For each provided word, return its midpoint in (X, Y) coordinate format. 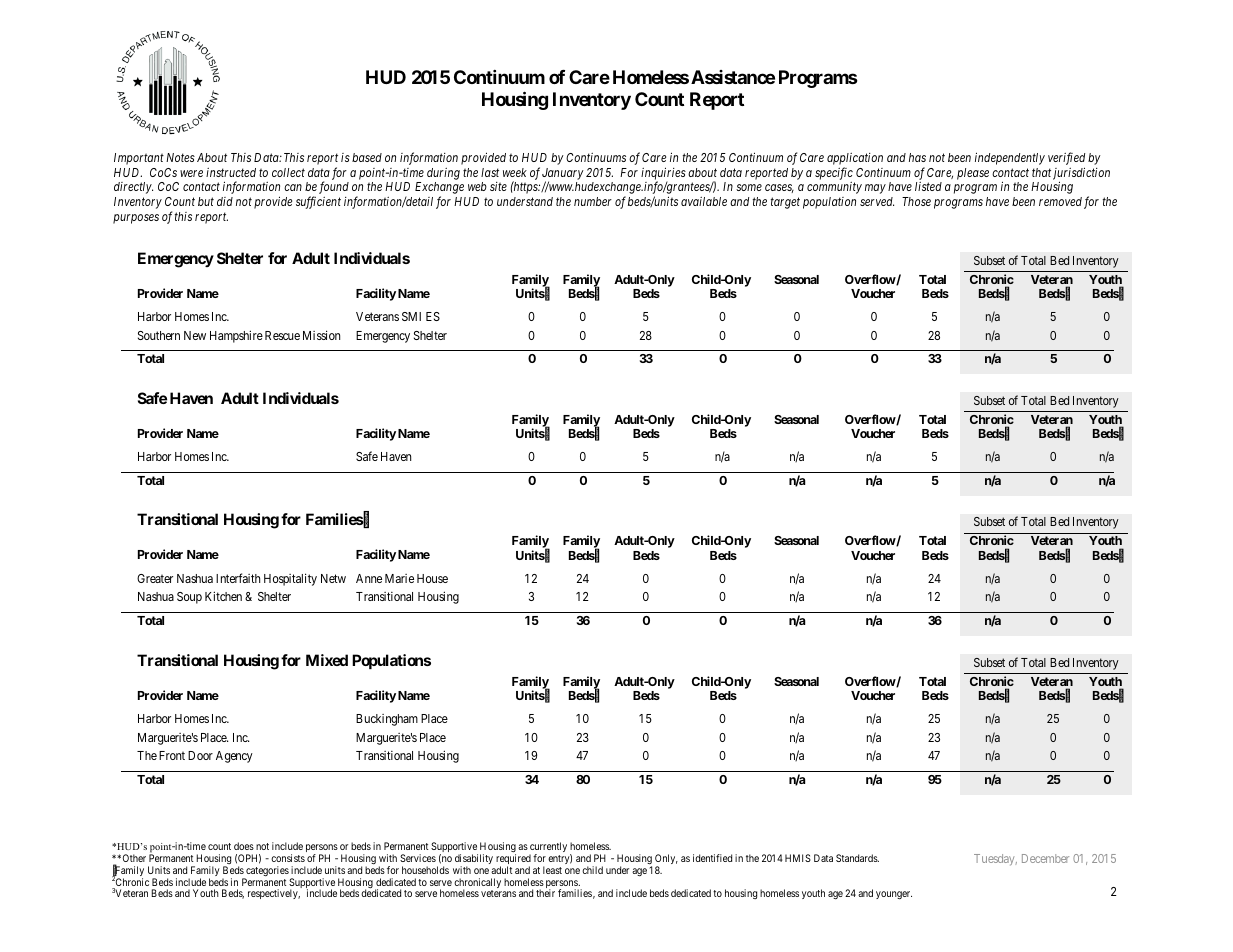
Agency (234, 757)
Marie (399, 578)
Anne (369, 578)
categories (266, 872)
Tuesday (995, 860)
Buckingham (387, 720)
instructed (231, 172)
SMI (411, 316)
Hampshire (236, 336)
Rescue (282, 335)
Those (916, 201)
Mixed (327, 660)
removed (1060, 201)
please (973, 174)
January (563, 175)
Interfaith (238, 578)
